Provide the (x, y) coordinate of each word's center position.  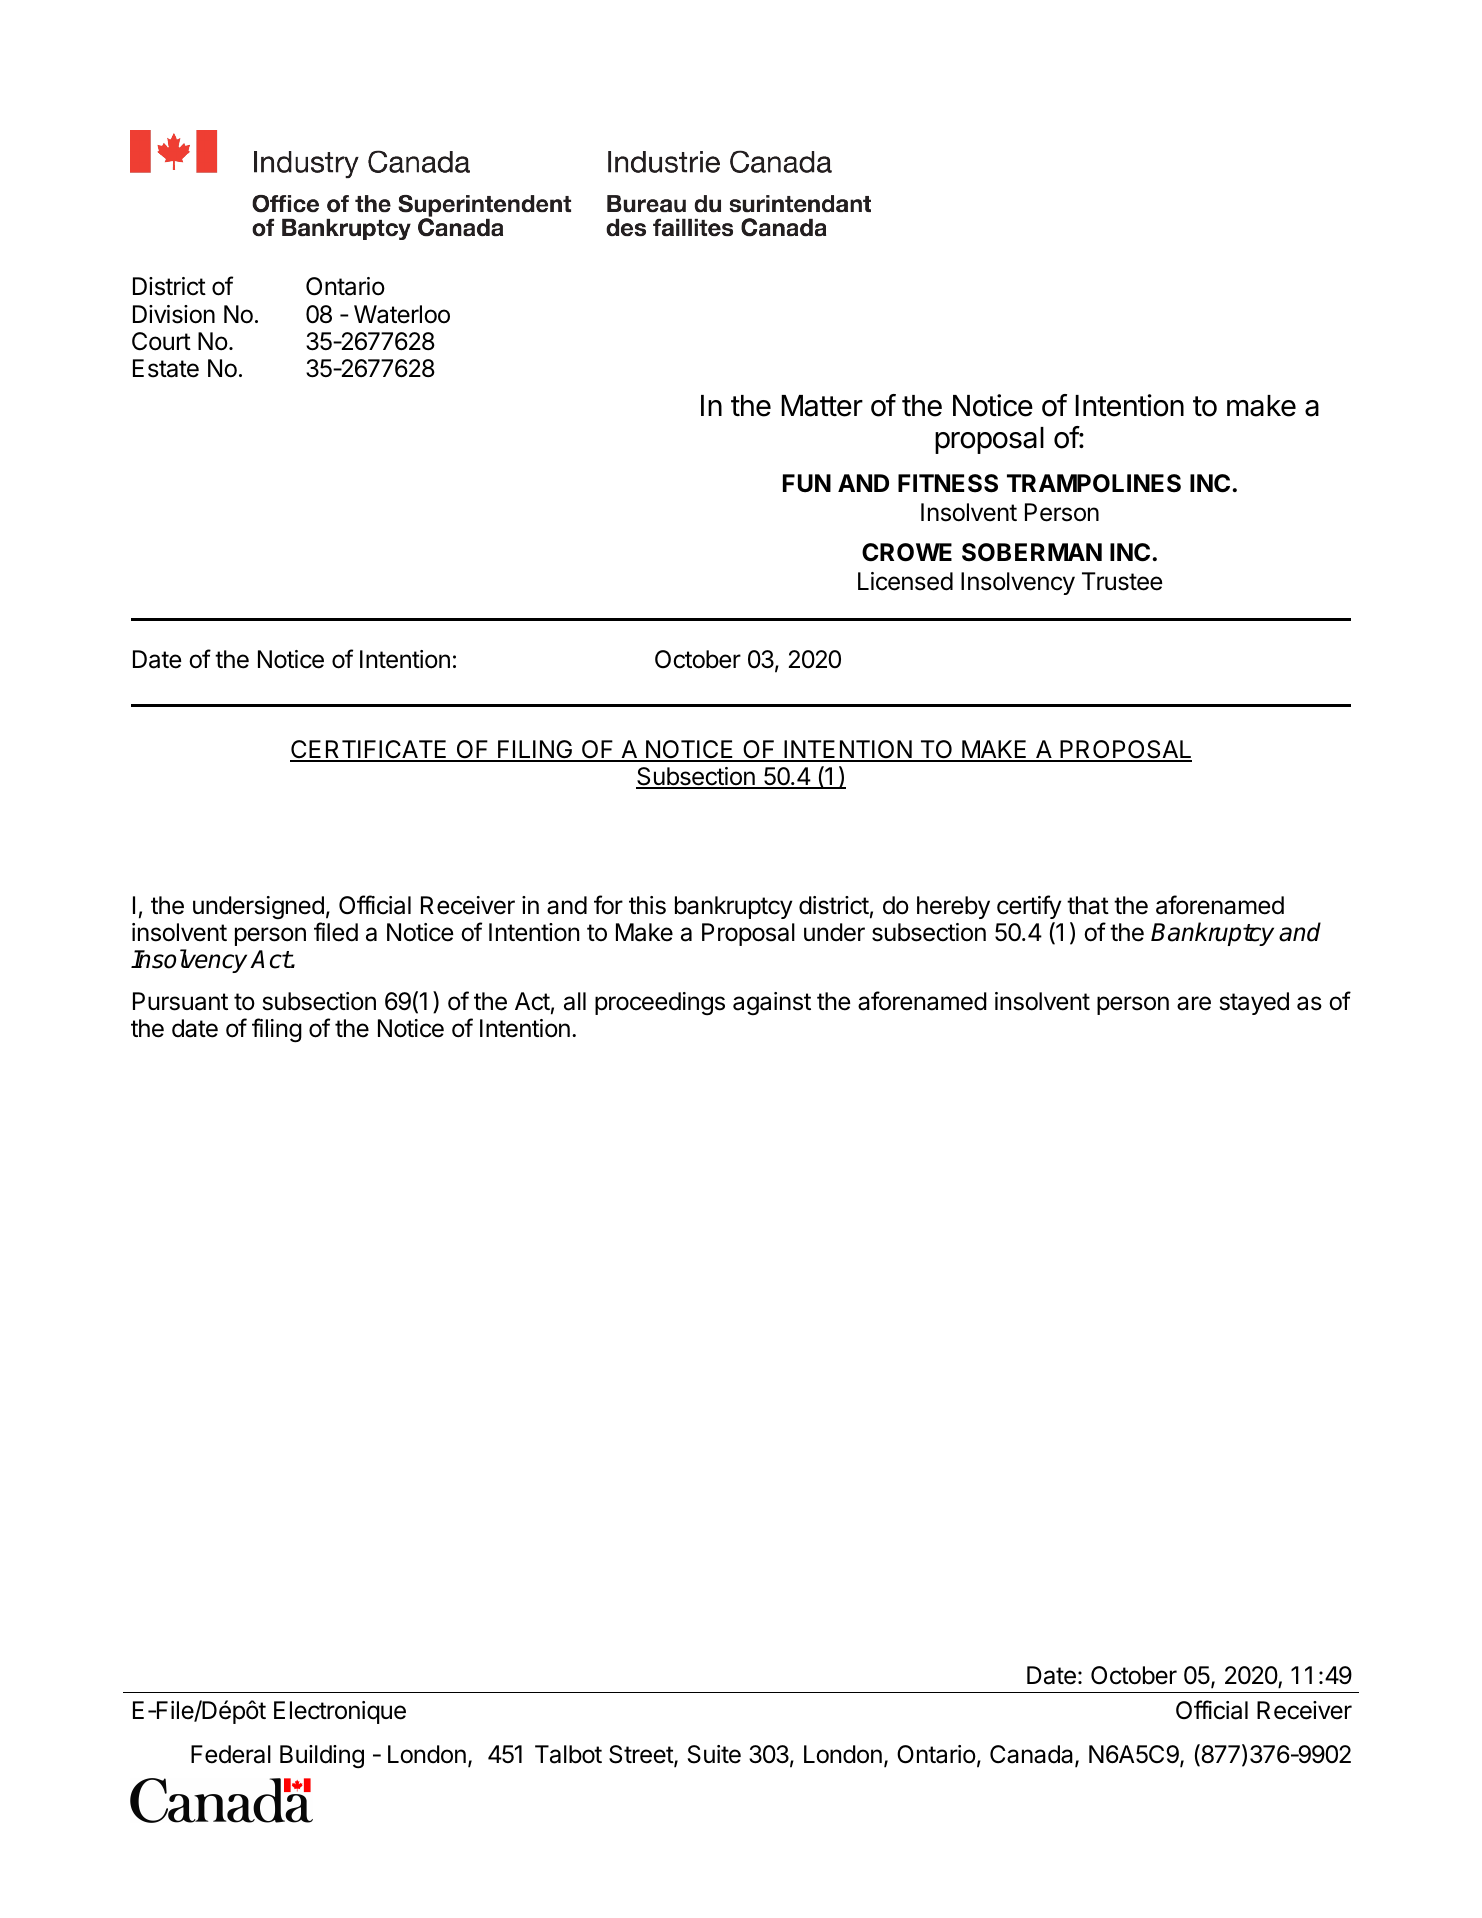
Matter (822, 406)
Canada (1033, 1755)
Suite (714, 1754)
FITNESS (948, 483)
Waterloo (402, 314)
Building (322, 1757)
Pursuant (180, 1001)
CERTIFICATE (369, 750)
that (1088, 905)
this (647, 905)
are (1194, 1003)
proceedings (660, 1004)
